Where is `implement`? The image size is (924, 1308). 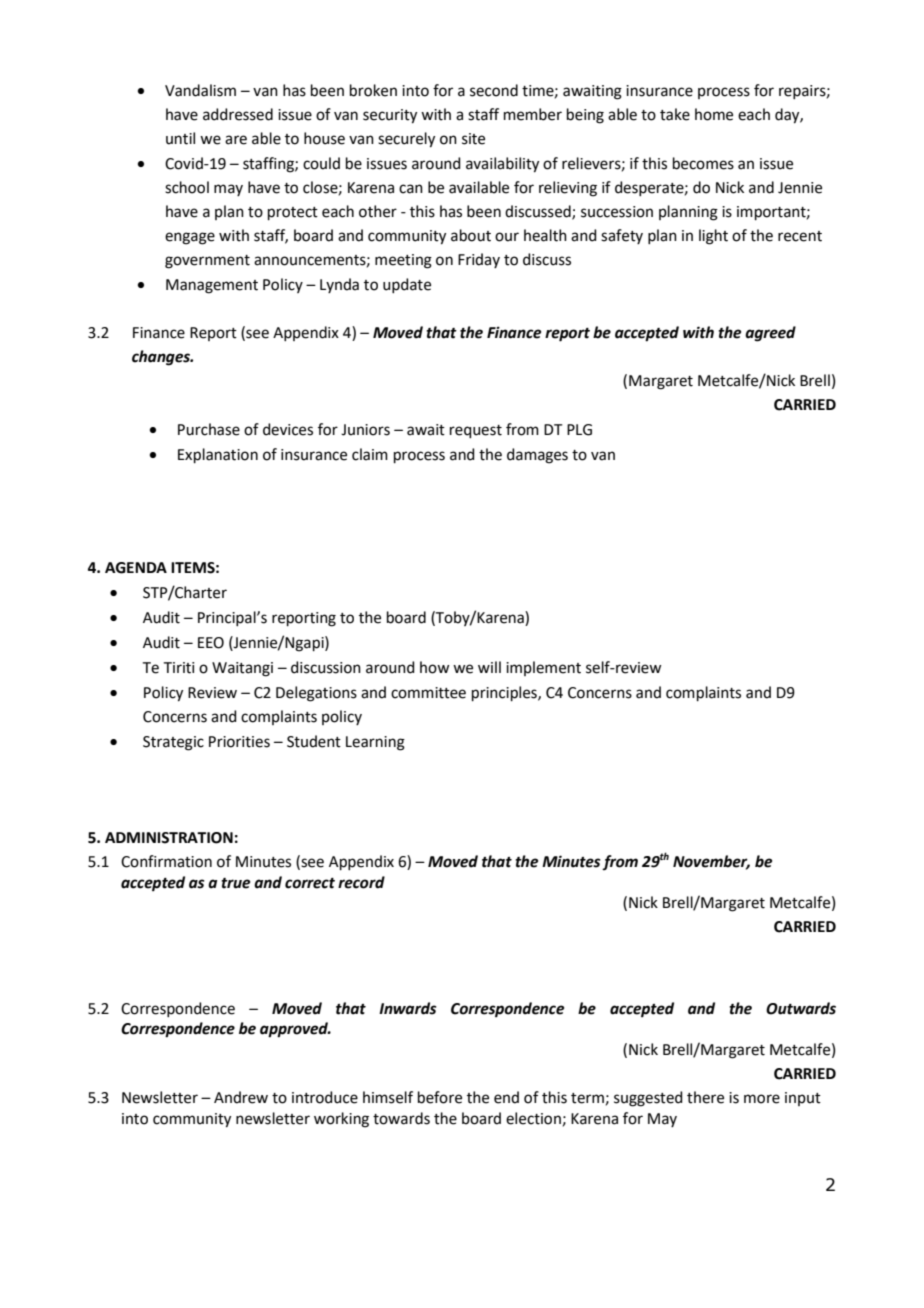 implement is located at coordinates (543, 668).
